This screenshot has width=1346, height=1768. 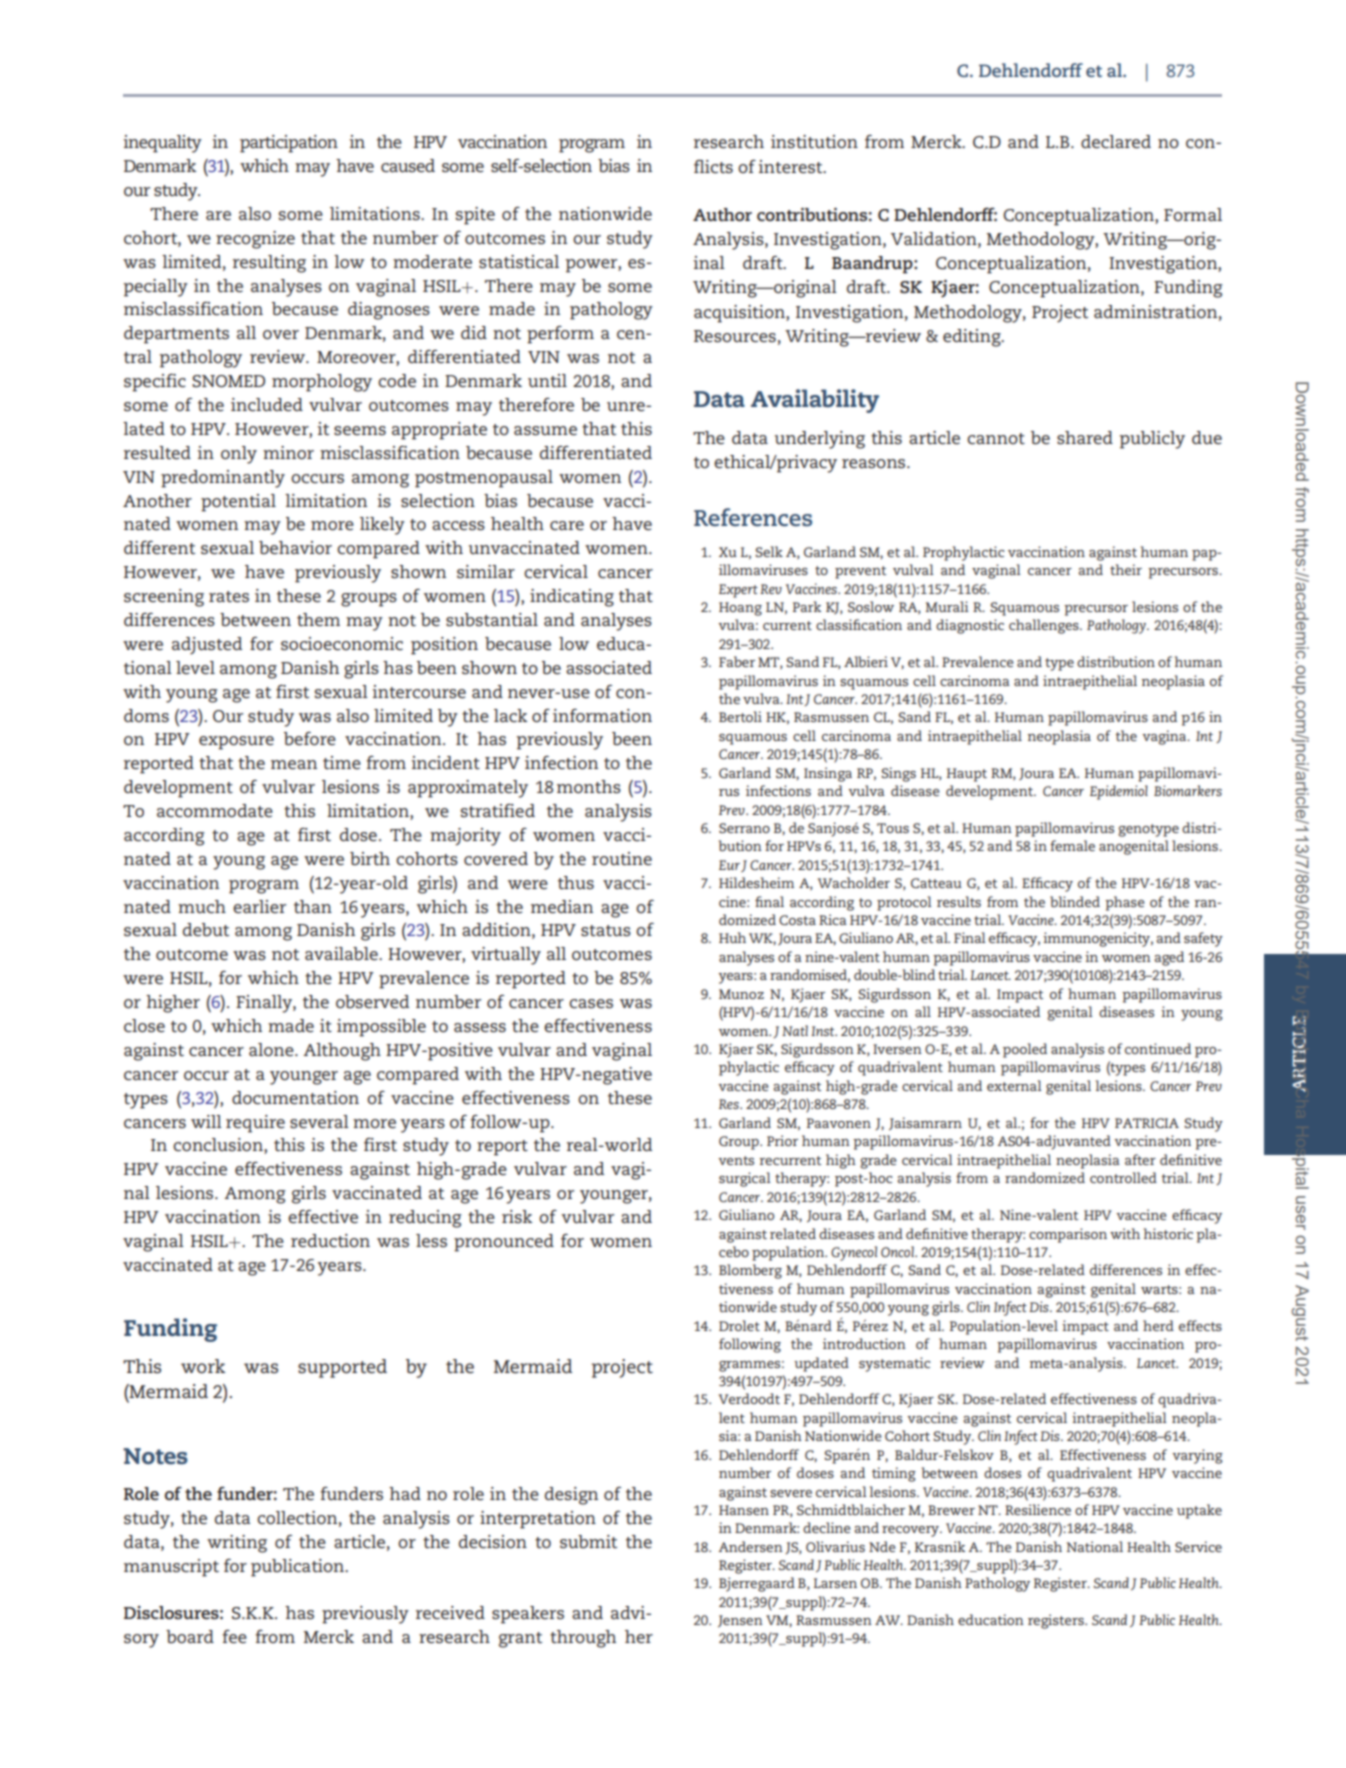 What do you see at coordinates (235, 1636) in the screenshot?
I see `fee` at bounding box center [235, 1636].
